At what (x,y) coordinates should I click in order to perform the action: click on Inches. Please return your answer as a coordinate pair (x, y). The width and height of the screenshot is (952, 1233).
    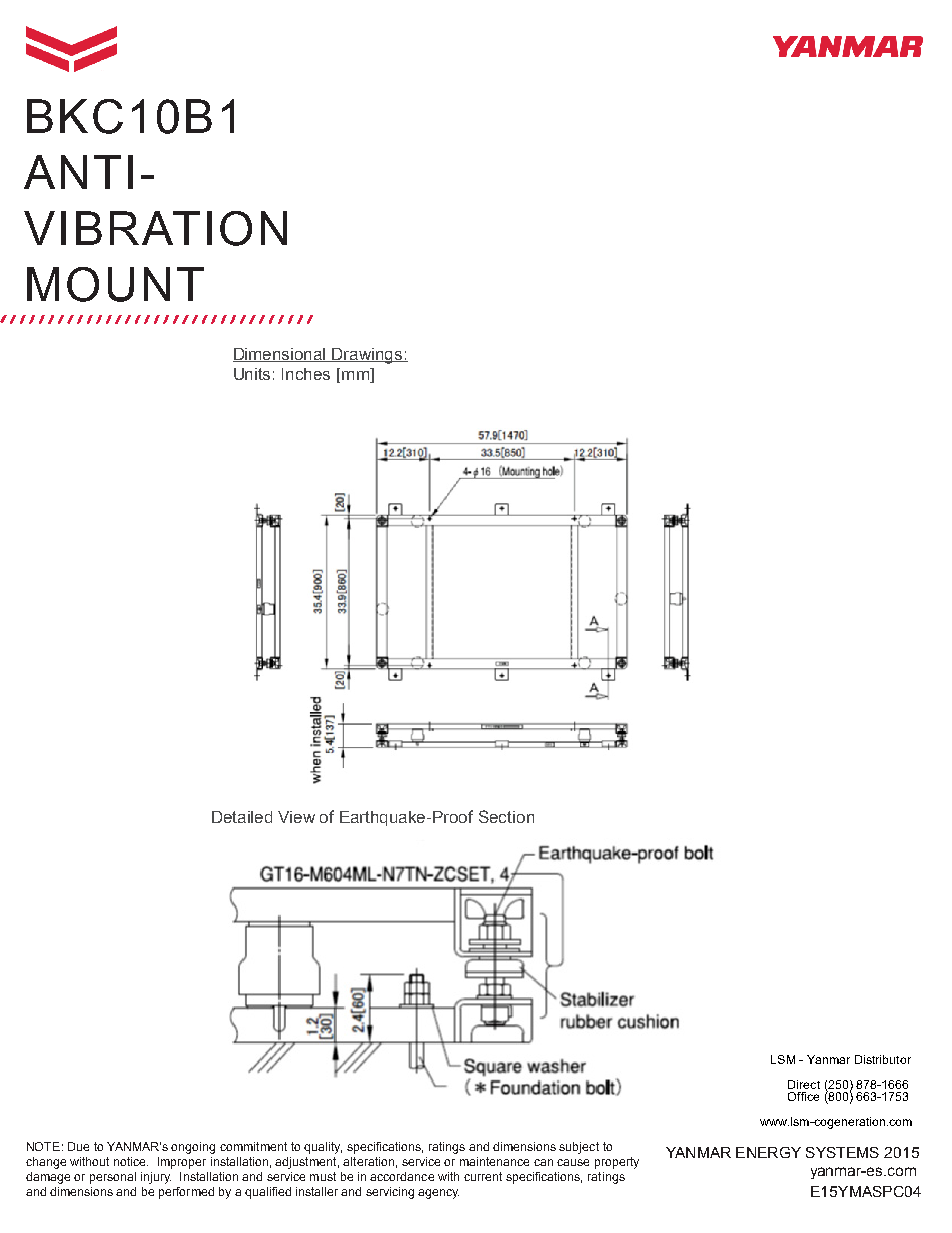
    Looking at the image, I should click on (306, 374).
